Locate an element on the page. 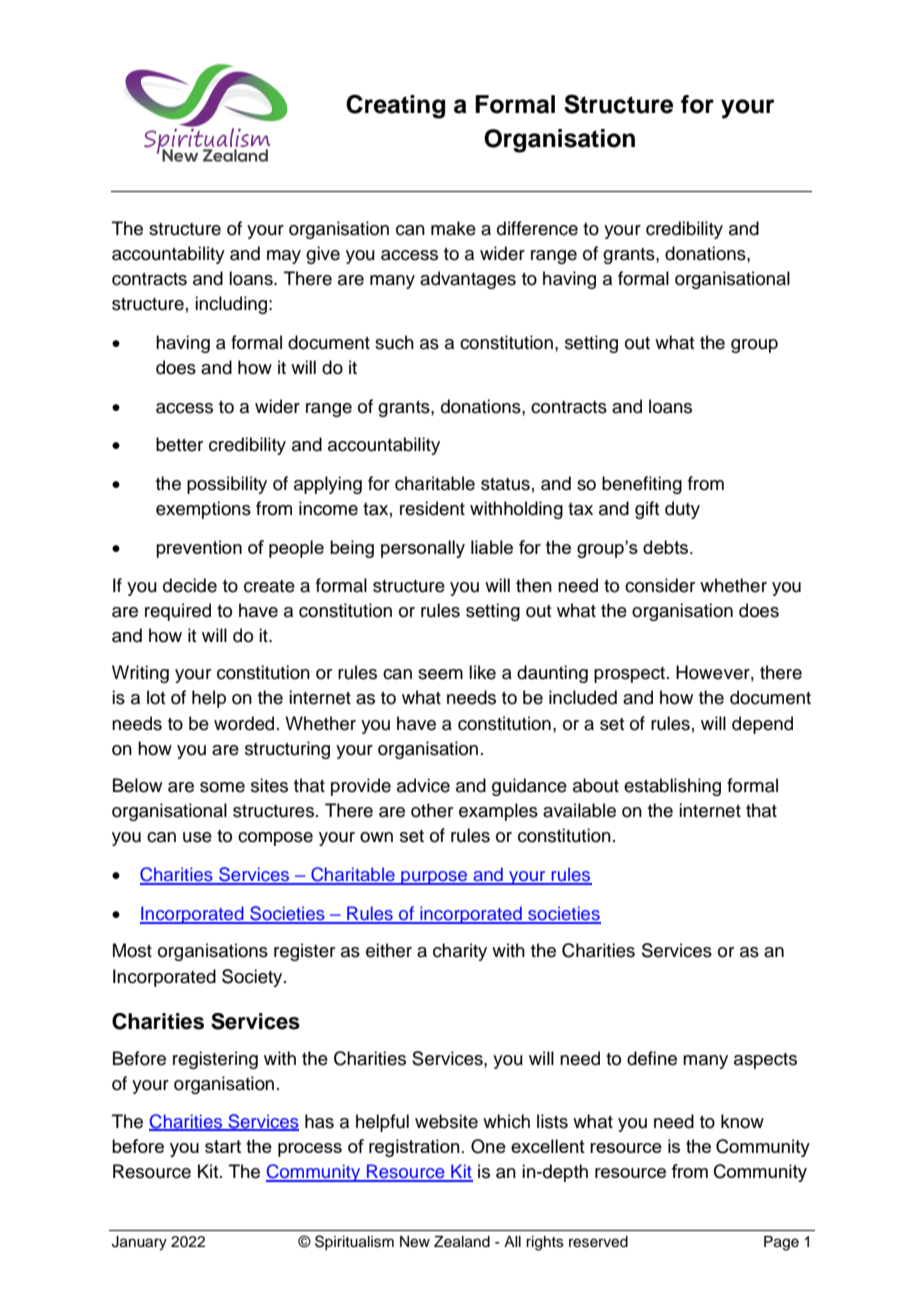 The width and height of the document is (924, 1308). may is located at coordinates (284, 257).
